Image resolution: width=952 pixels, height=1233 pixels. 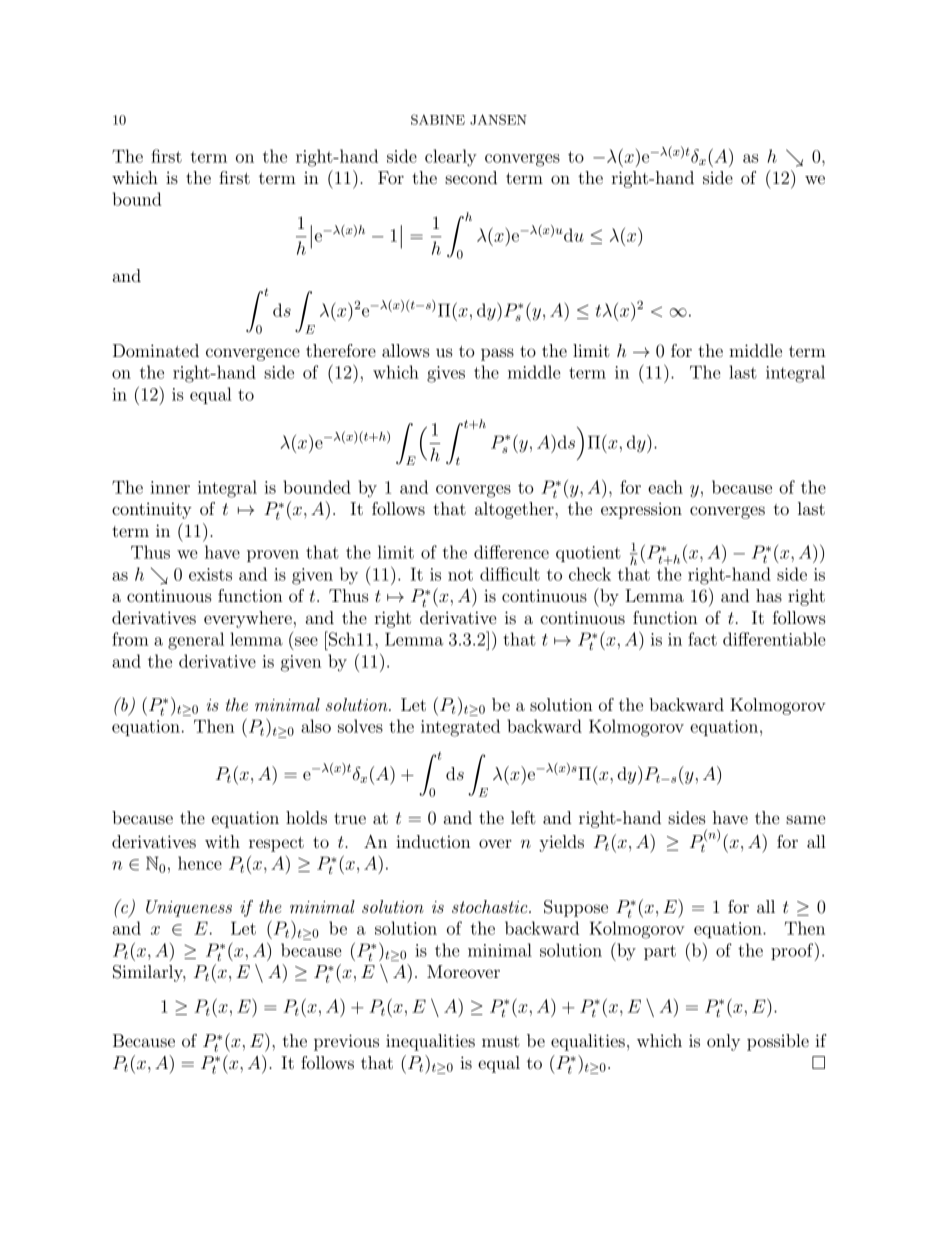 I want to click on SABINE, so click(x=438, y=119).
